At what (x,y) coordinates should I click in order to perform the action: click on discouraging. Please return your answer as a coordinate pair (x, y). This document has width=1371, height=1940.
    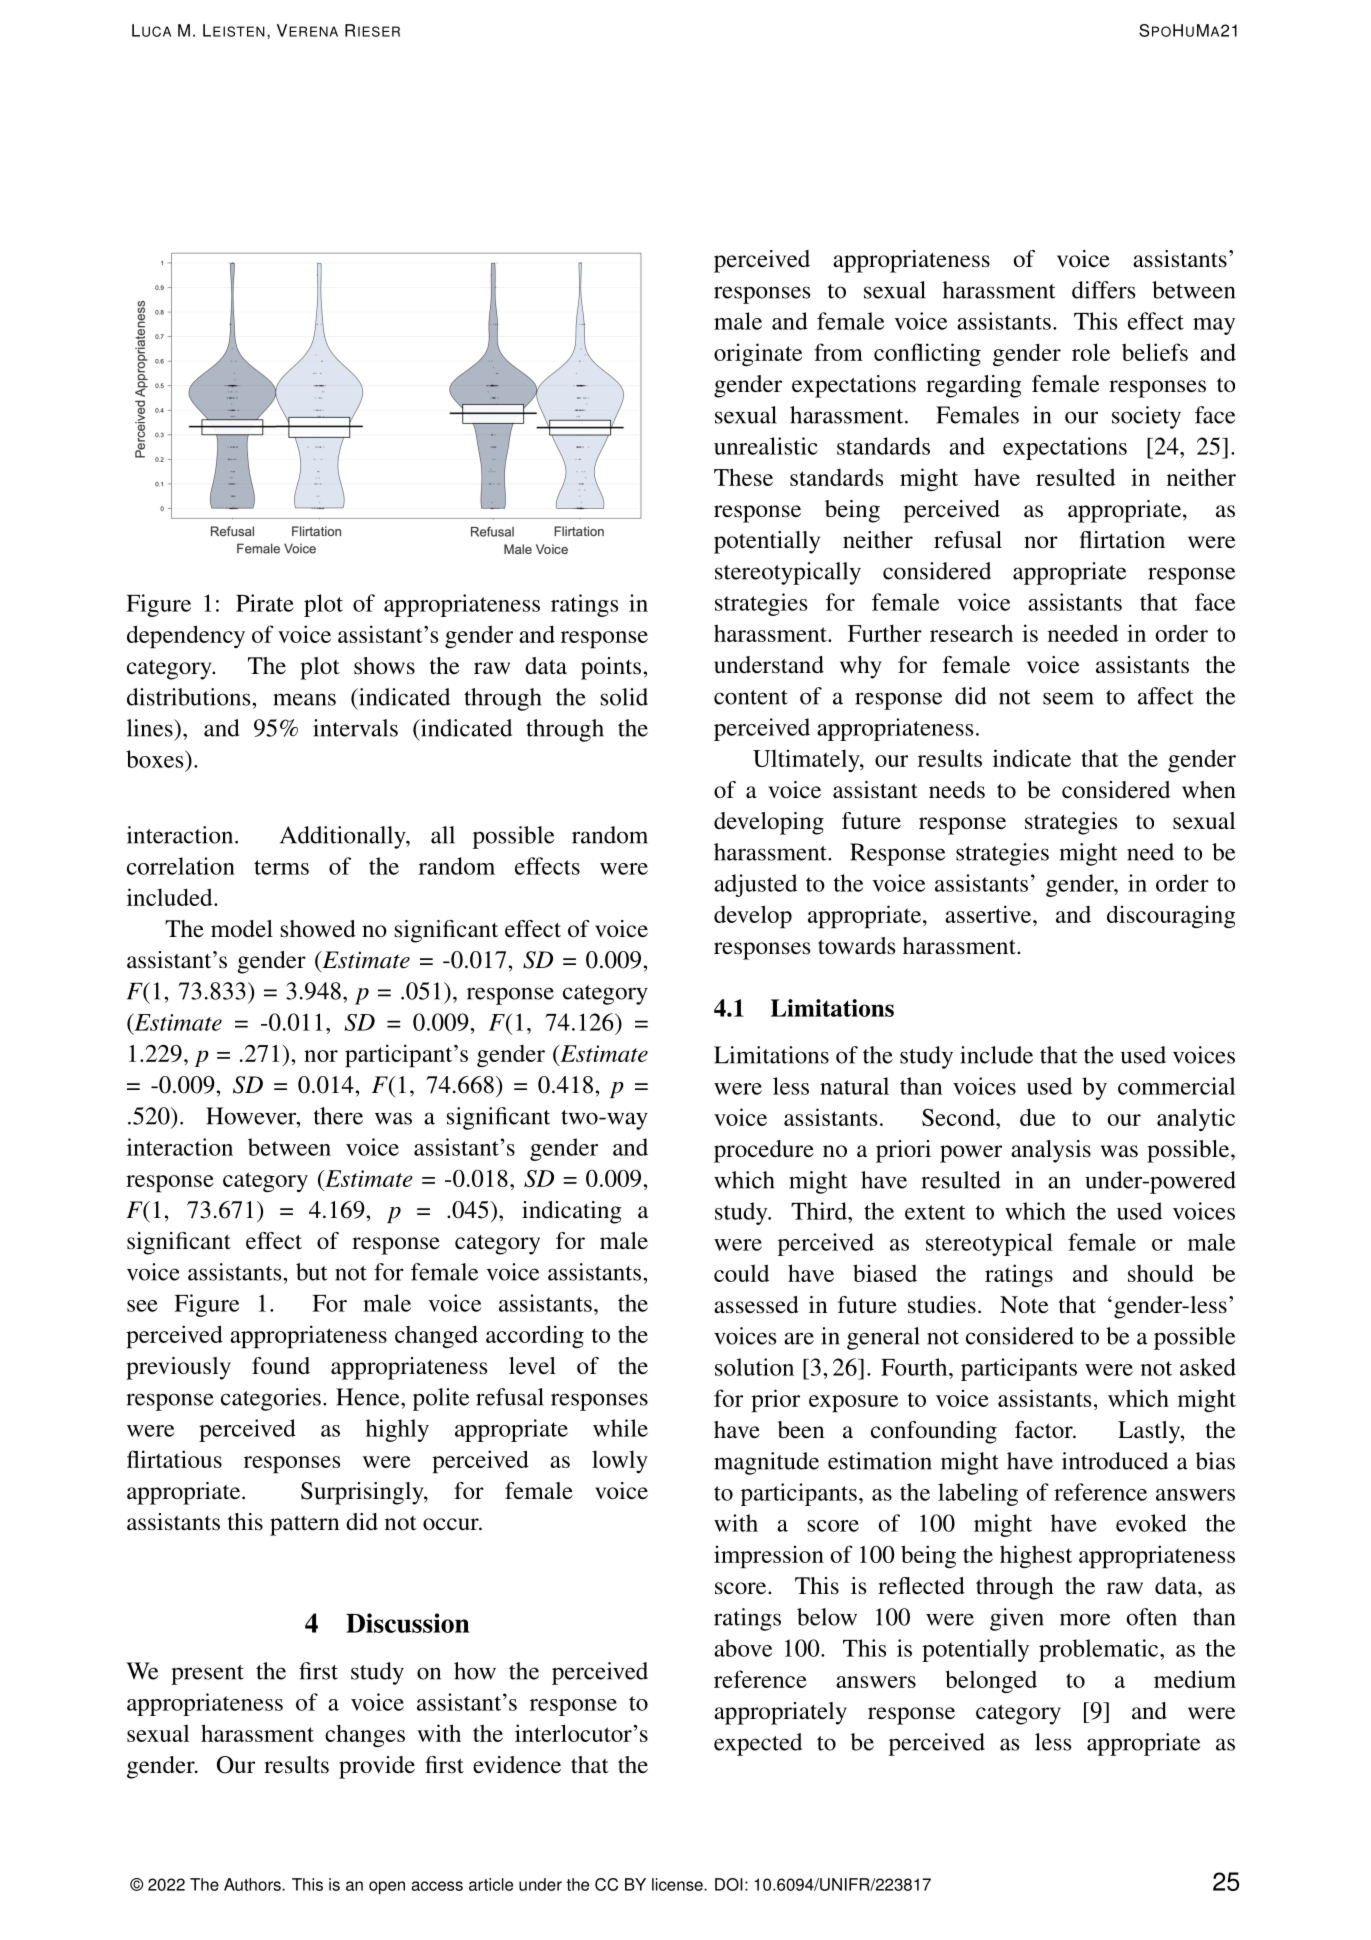
    Looking at the image, I should click on (1171, 917).
